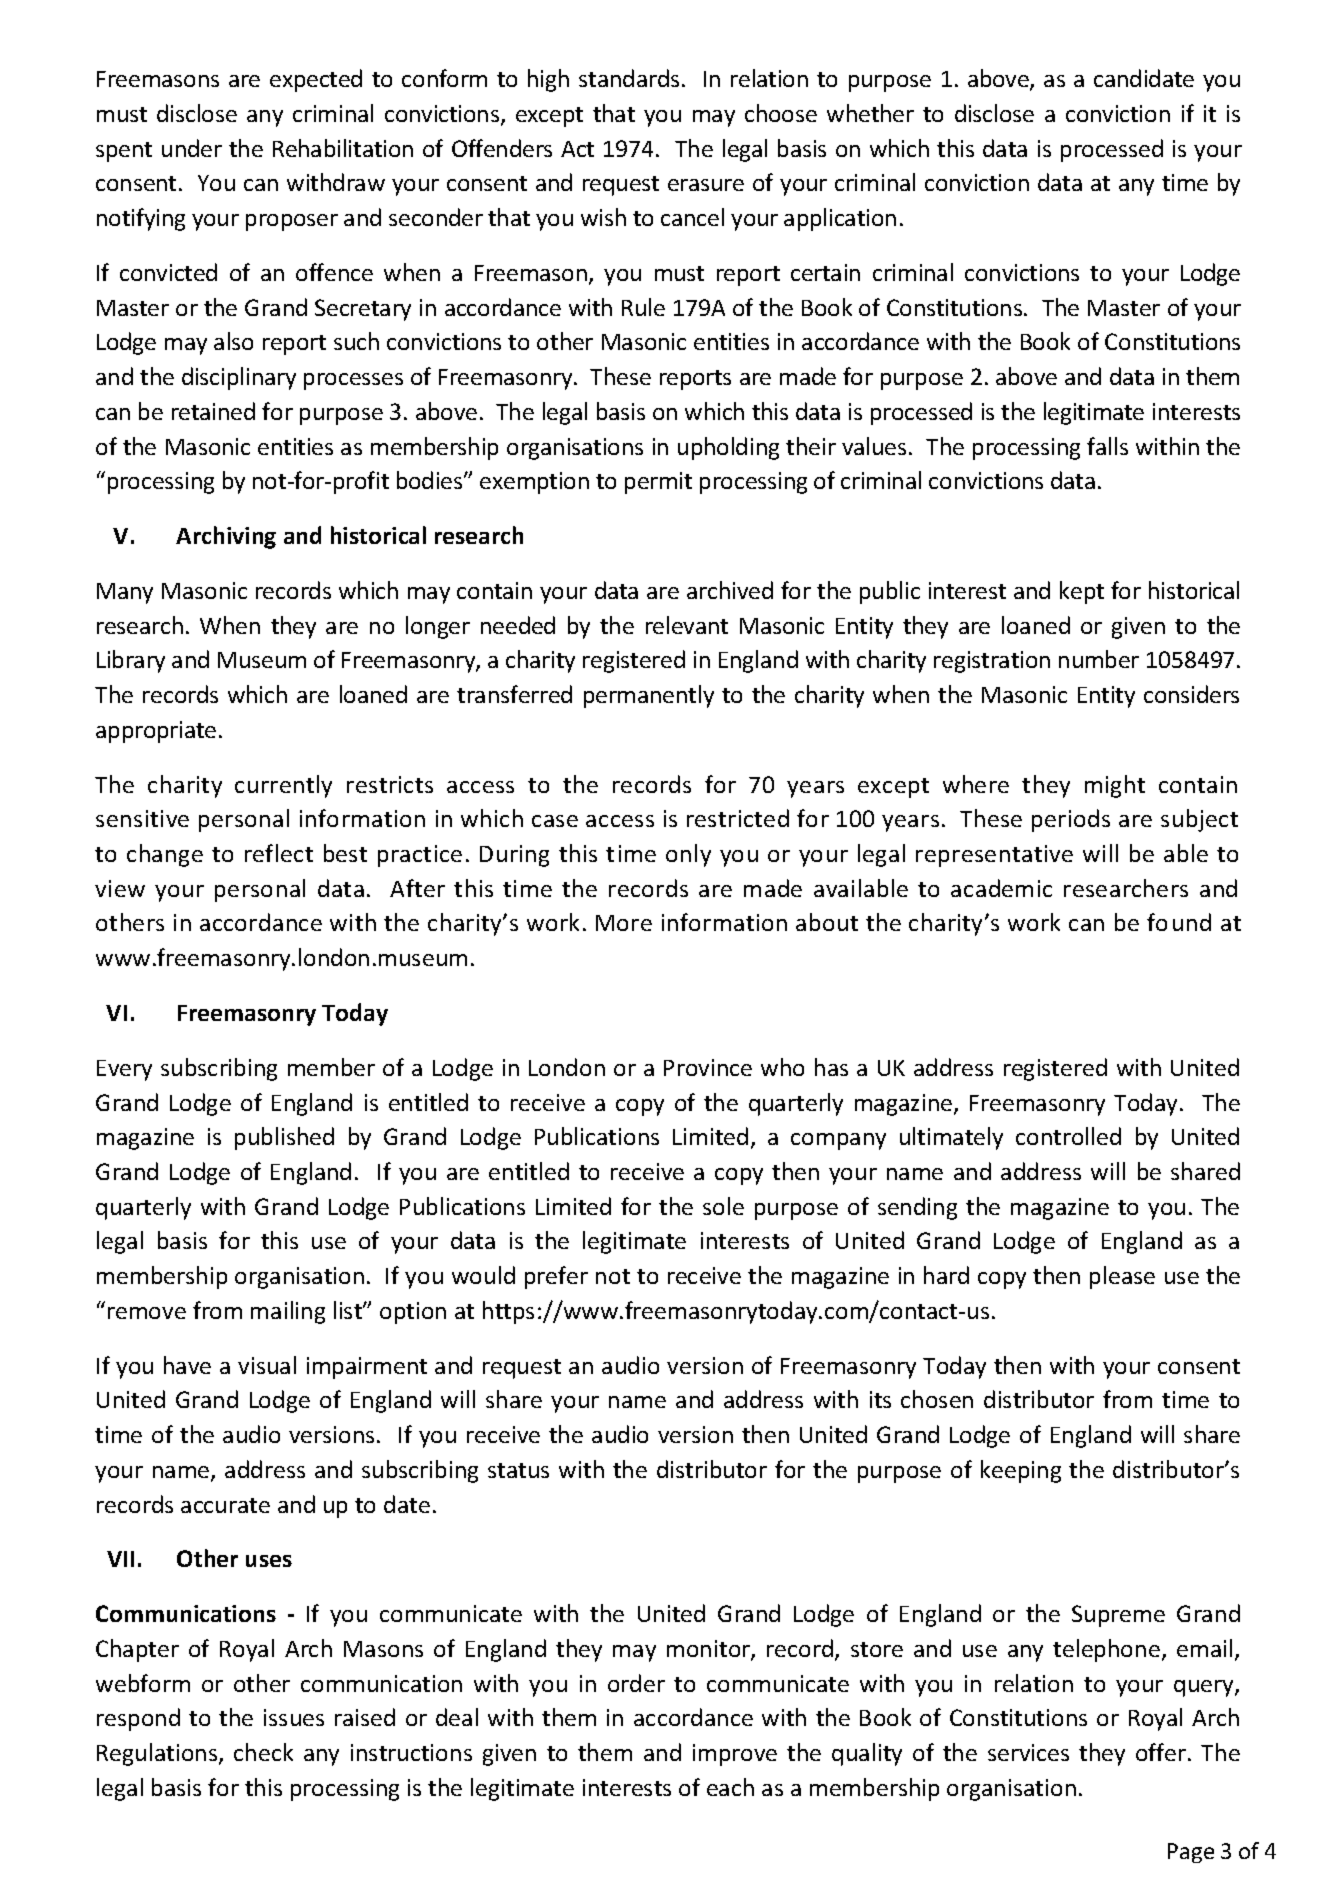 The width and height of the image is (1337, 1891). Describe the element at coordinates (870, 113) in the image. I see `whether` at that location.
